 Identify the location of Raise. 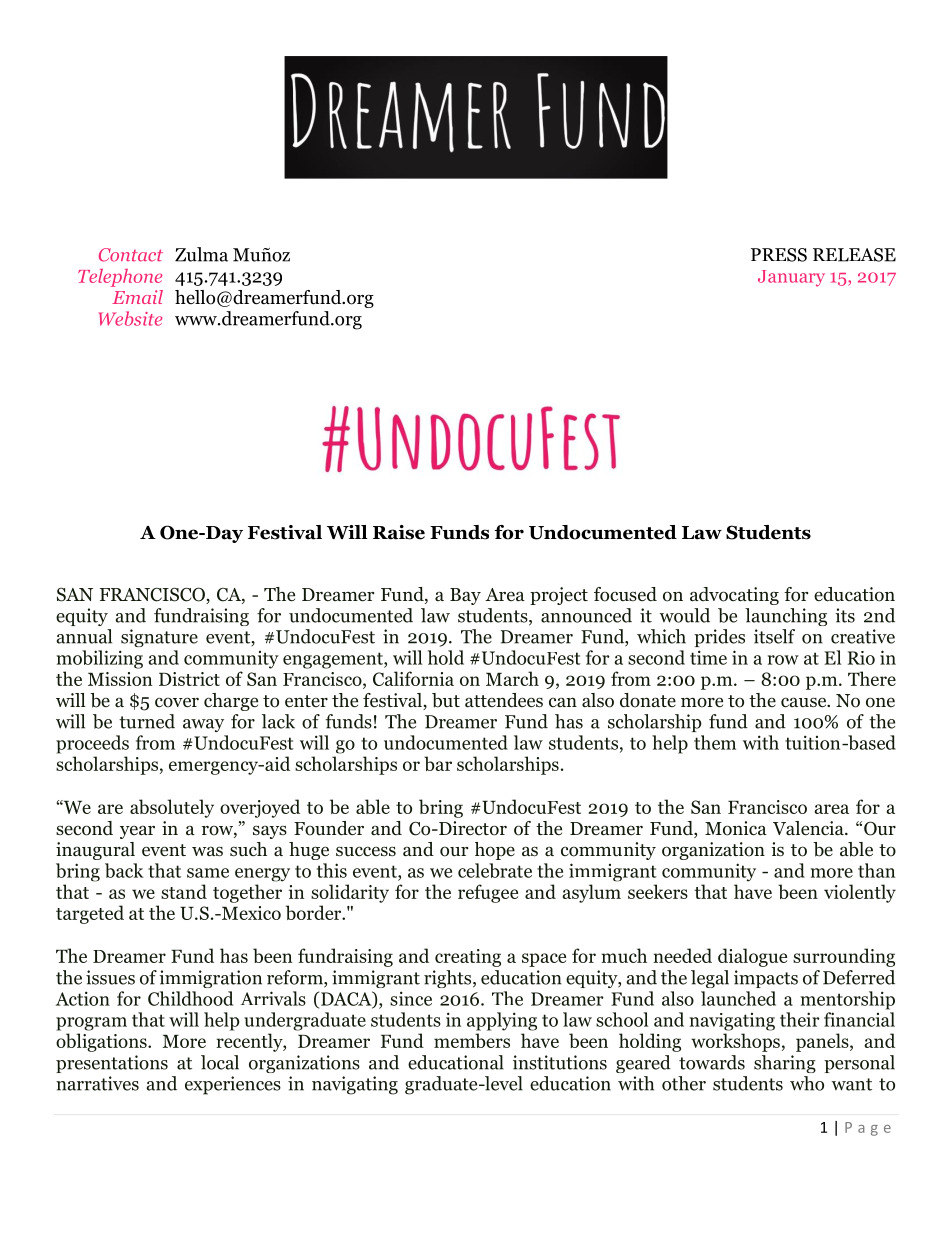
(399, 532).
